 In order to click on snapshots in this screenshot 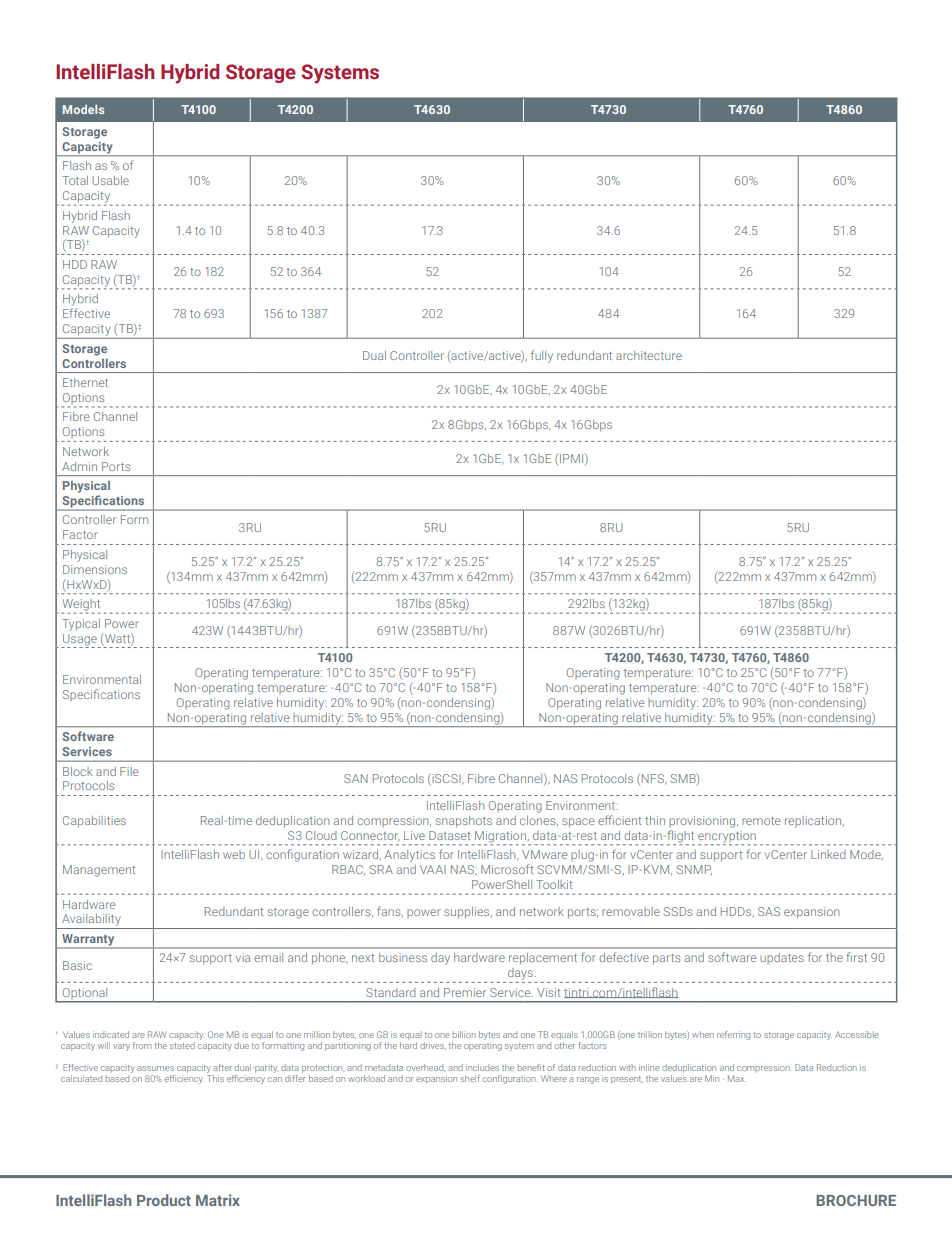, I will do `click(464, 822)`.
